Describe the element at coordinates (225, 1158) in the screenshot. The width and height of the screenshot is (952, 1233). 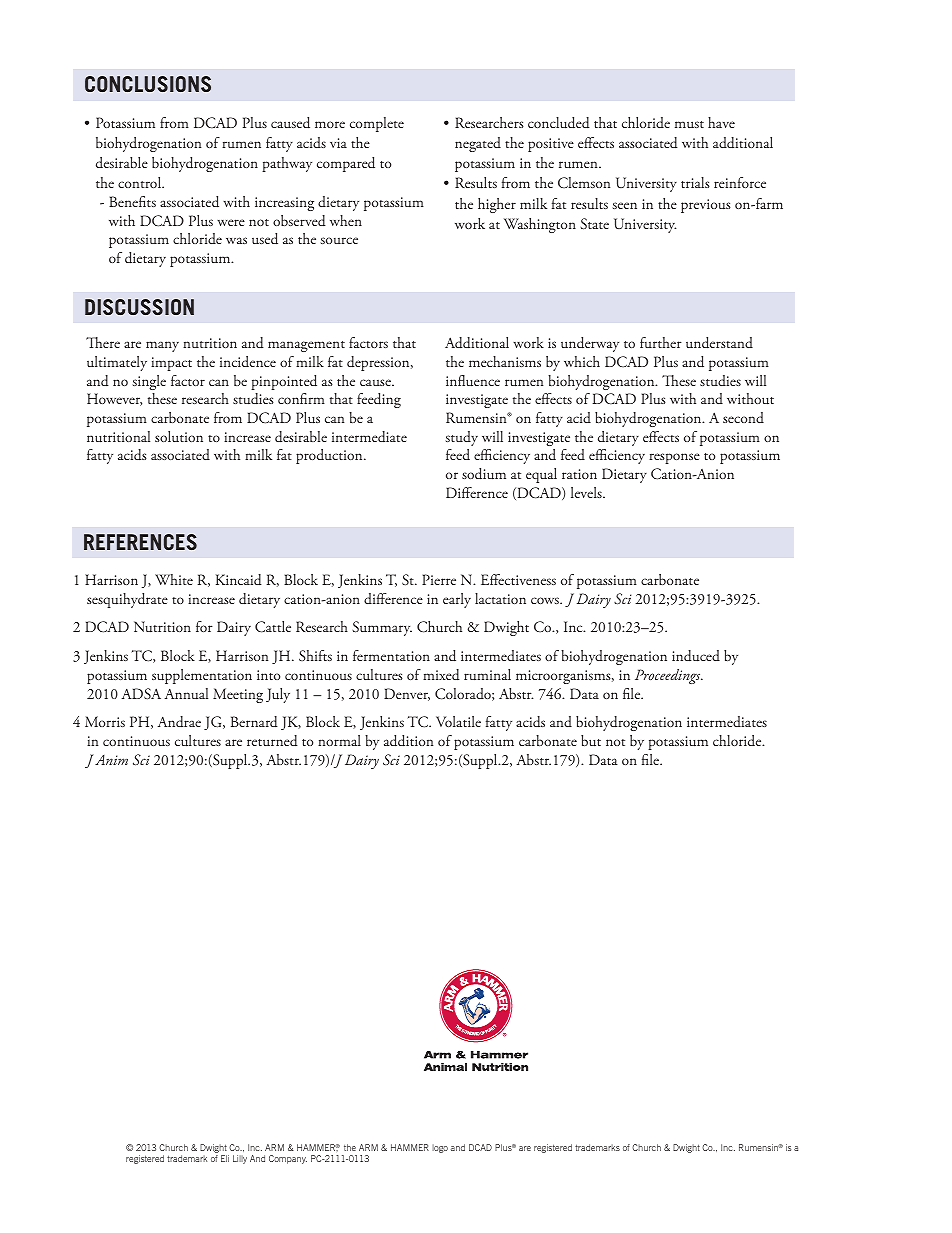
I see `Eli` at that location.
